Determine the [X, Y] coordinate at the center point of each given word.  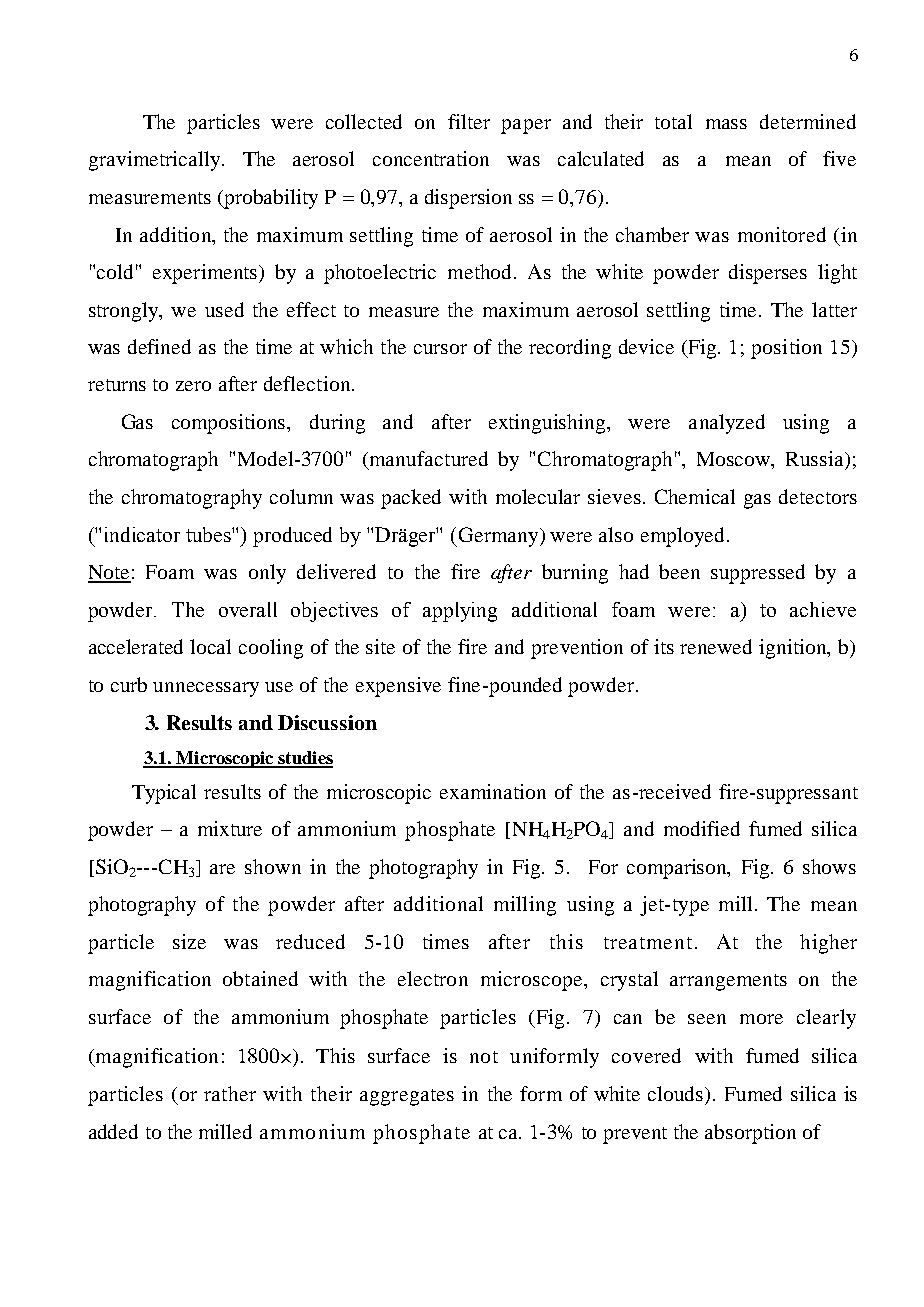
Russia [816, 458]
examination [493, 791]
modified [702, 828]
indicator [142, 534]
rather [230, 1093]
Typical [164, 794]
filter [469, 121]
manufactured [429, 458]
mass [726, 124]
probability [270, 199]
